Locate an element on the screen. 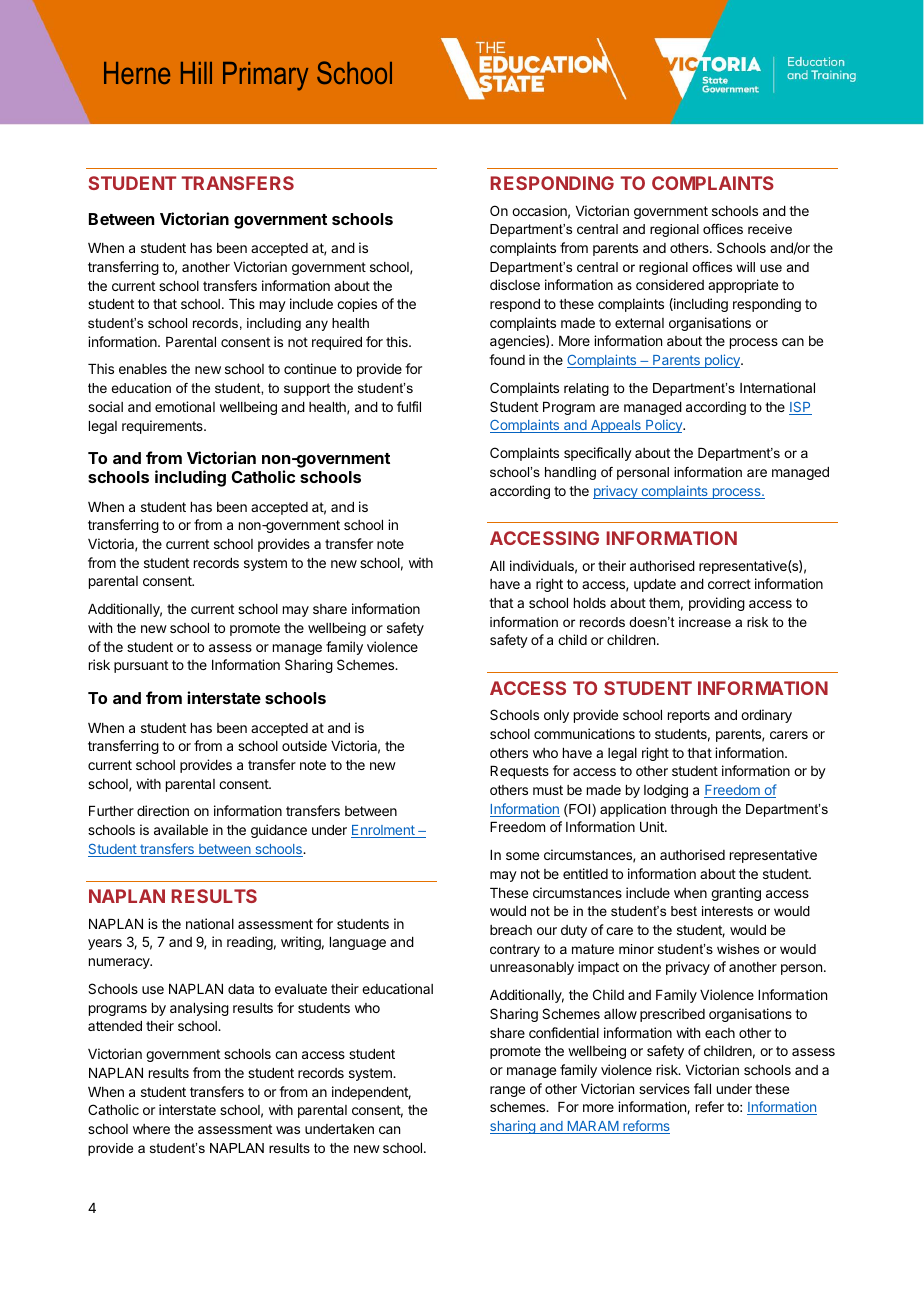 This screenshot has width=924, height=1309. pursuant is located at coordinates (141, 666).
